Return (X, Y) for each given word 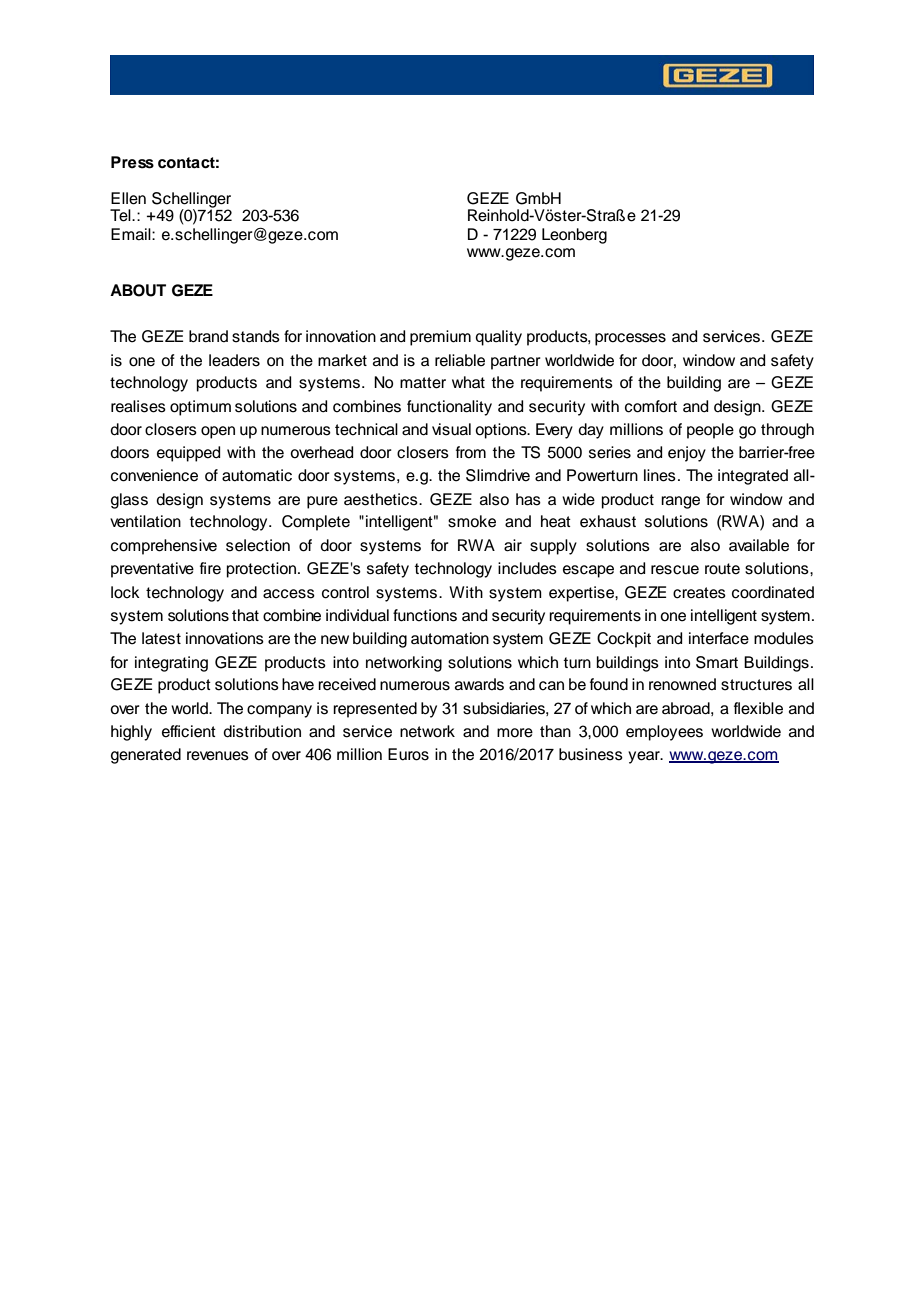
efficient (189, 731)
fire (210, 568)
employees (664, 733)
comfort (651, 406)
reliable (460, 360)
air (513, 545)
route (722, 569)
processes (630, 339)
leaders (234, 360)
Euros (408, 754)
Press (132, 162)
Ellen (128, 198)
